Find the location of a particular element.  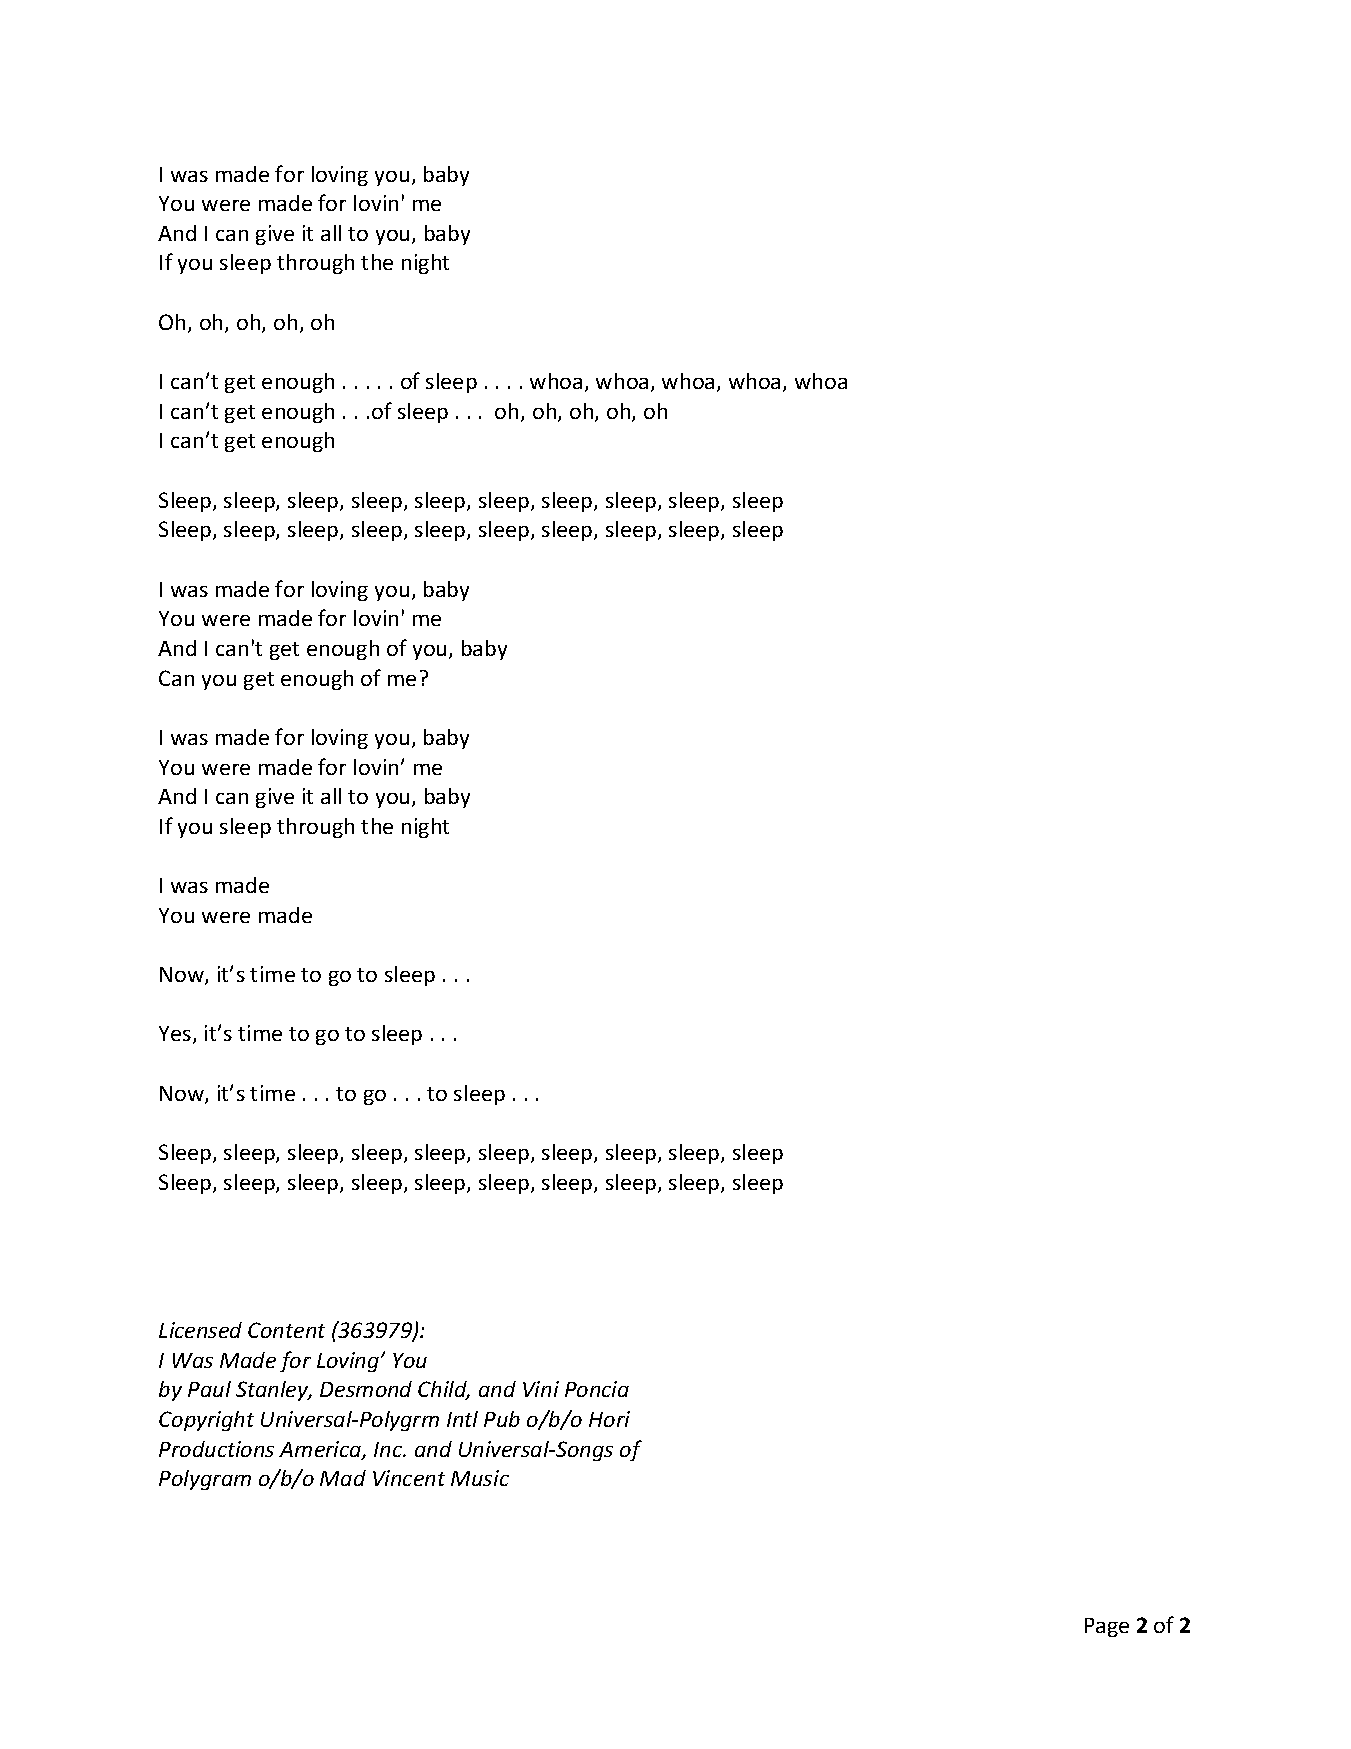

Pub is located at coordinates (502, 1419).
